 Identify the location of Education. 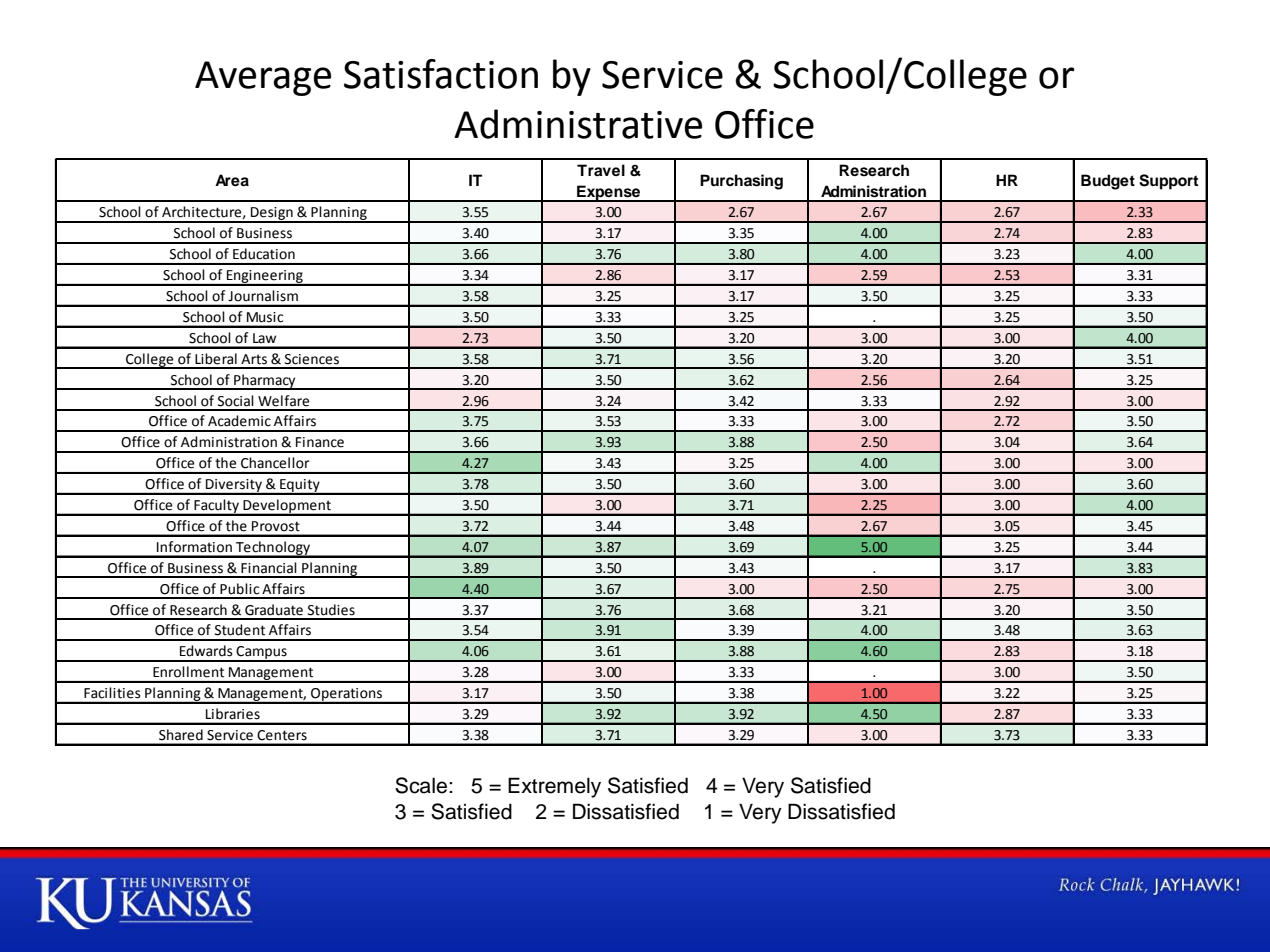
(264, 254).
